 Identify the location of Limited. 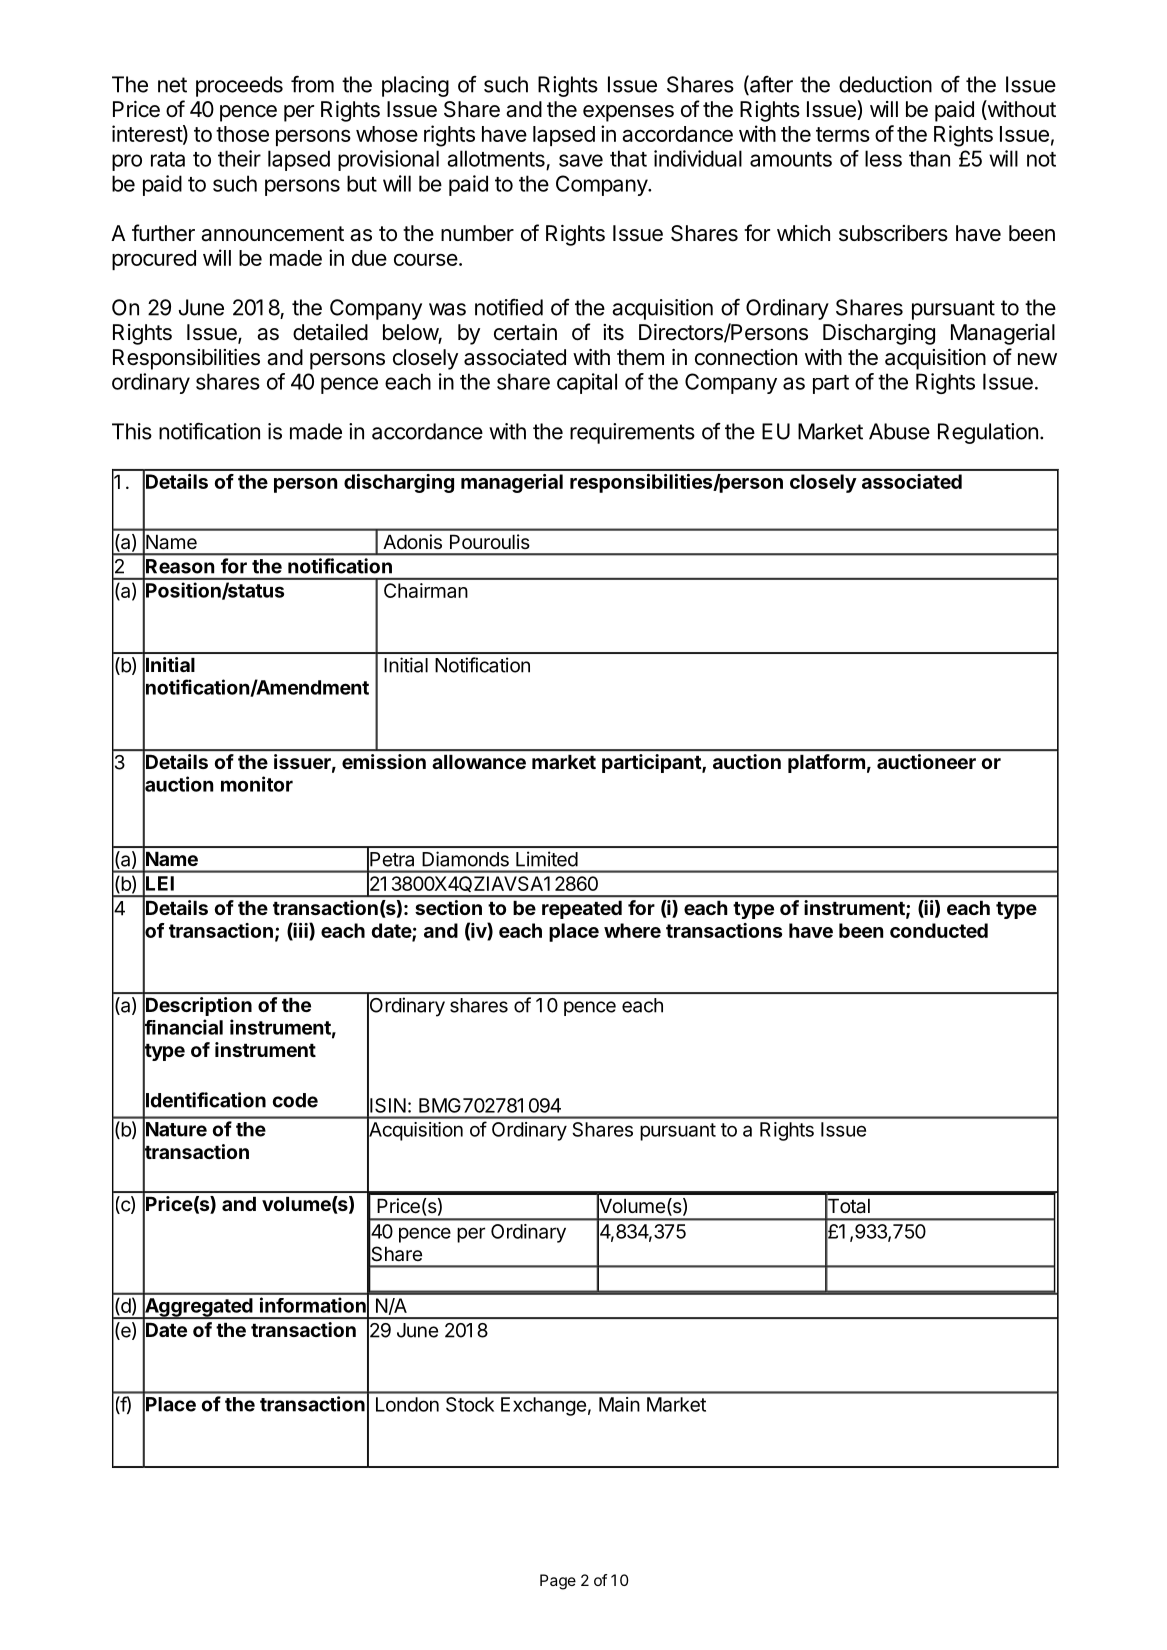
(547, 859).
